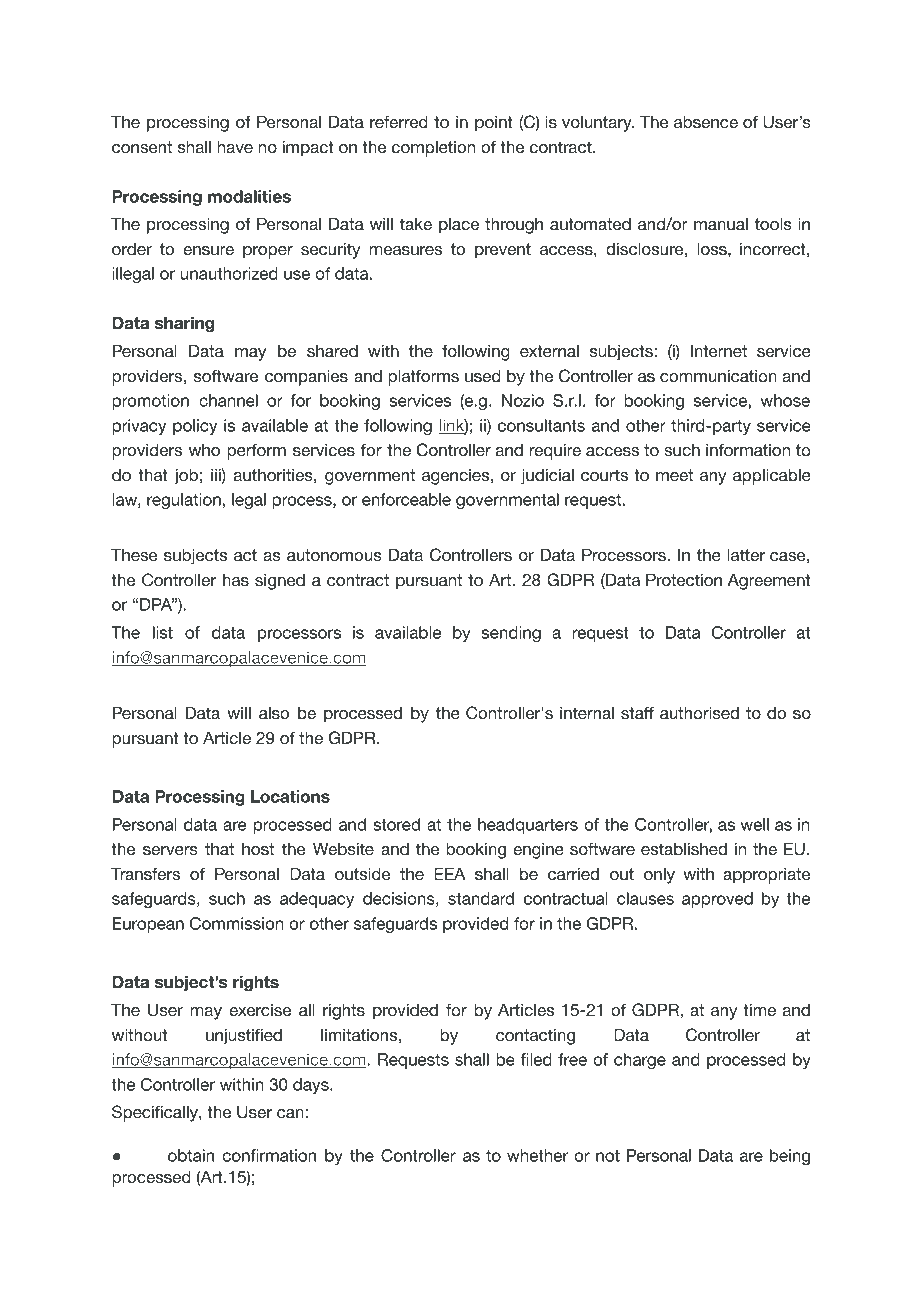  What do you see at coordinates (433, 149) in the screenshot?
I see `completion` at bounding box center [433, 149].
